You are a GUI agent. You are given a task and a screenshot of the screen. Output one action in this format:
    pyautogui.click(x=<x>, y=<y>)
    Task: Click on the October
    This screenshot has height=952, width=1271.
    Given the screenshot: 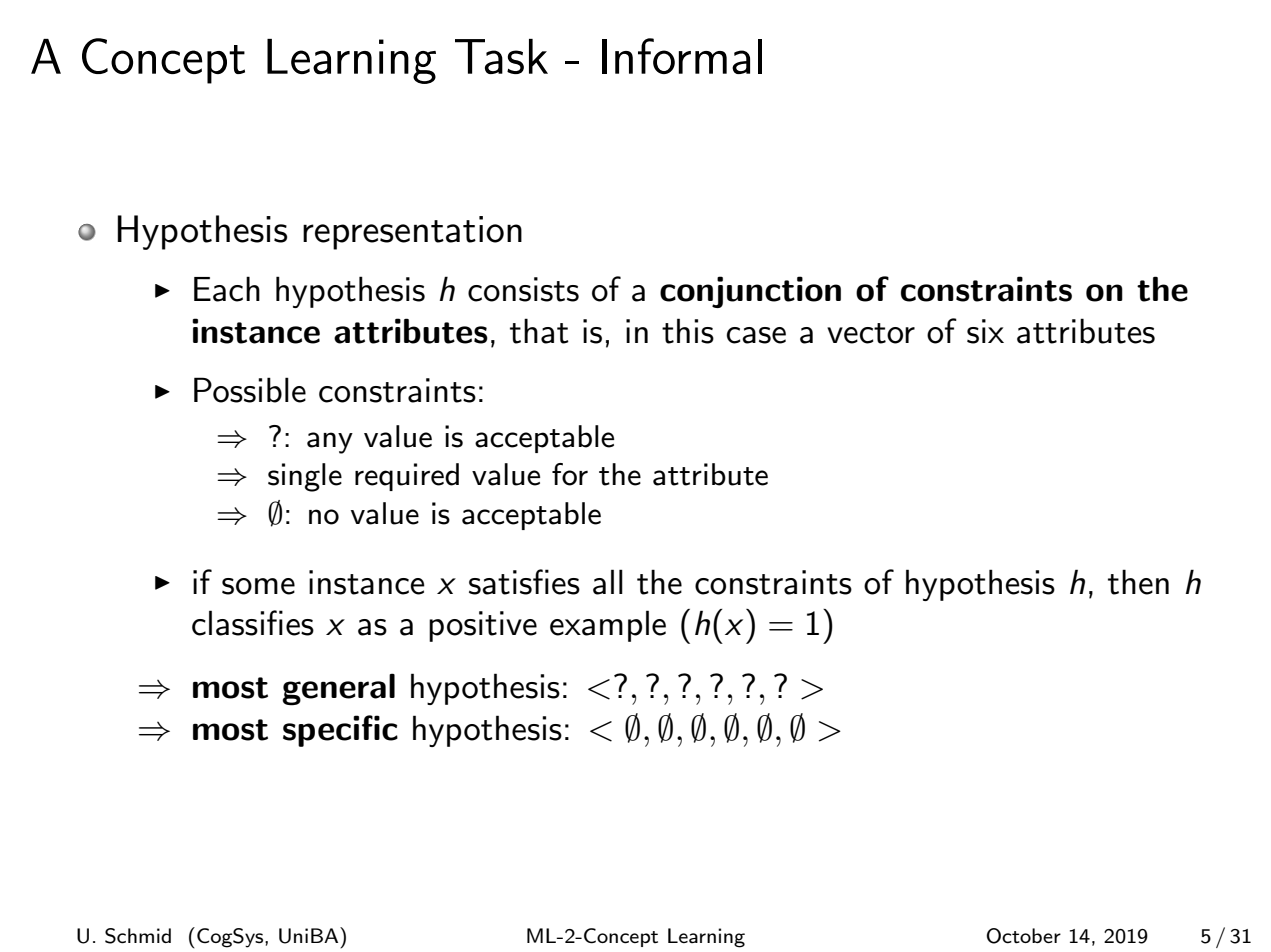 What is the action you would take?
    pyautogui.click(x=1023, y=936)
